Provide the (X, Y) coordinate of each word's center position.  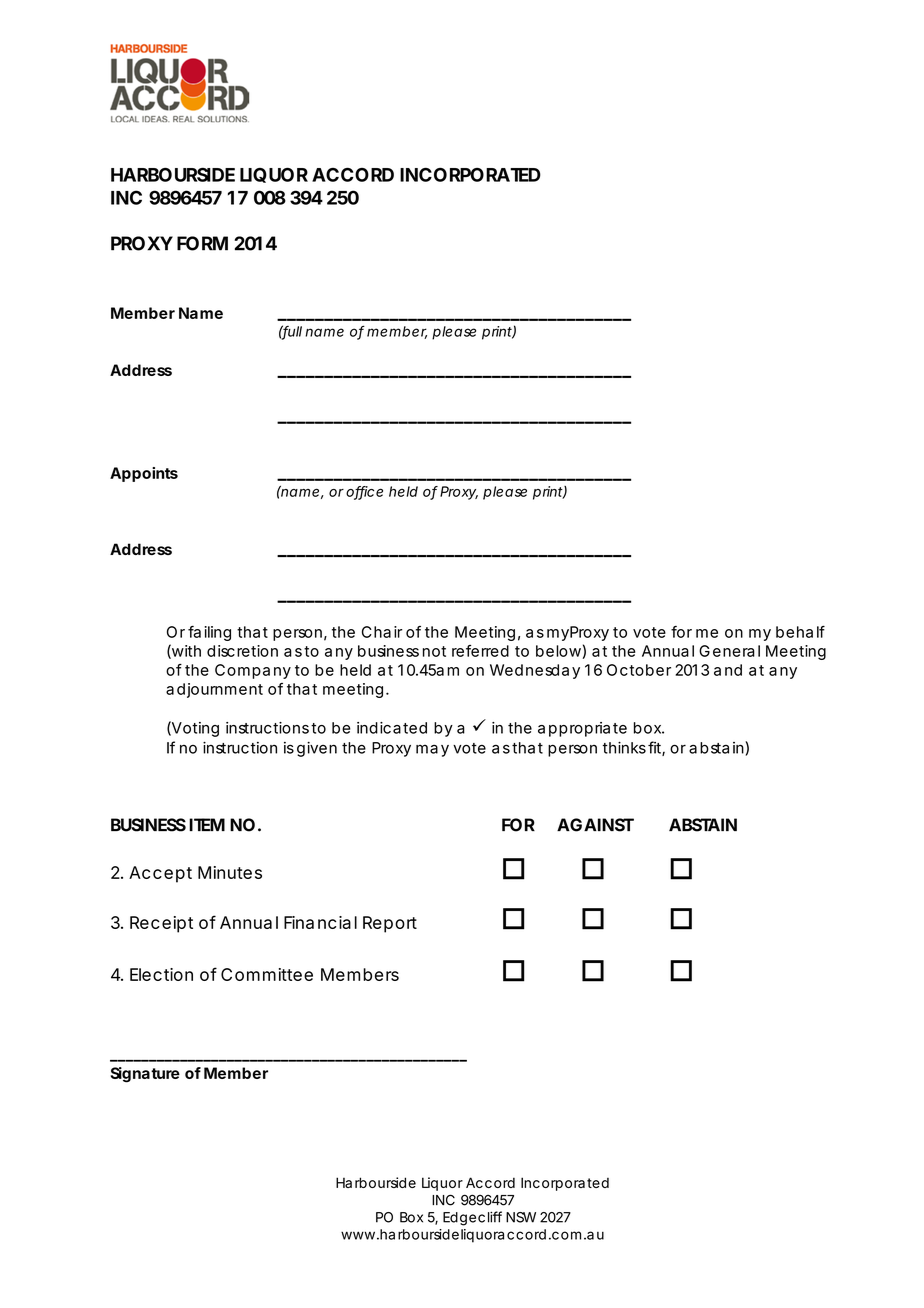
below (561, 651)
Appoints (144, 474)
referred (480, 651)
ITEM (207, 824)
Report (390, 924)
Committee (267, 974)
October (639, 670)
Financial (320, 922)
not (434, 651)
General (729, 651)
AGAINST (595, 825)
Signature (145, 1075)
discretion (242, 651)
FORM (202, 243)
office (364, 492)
